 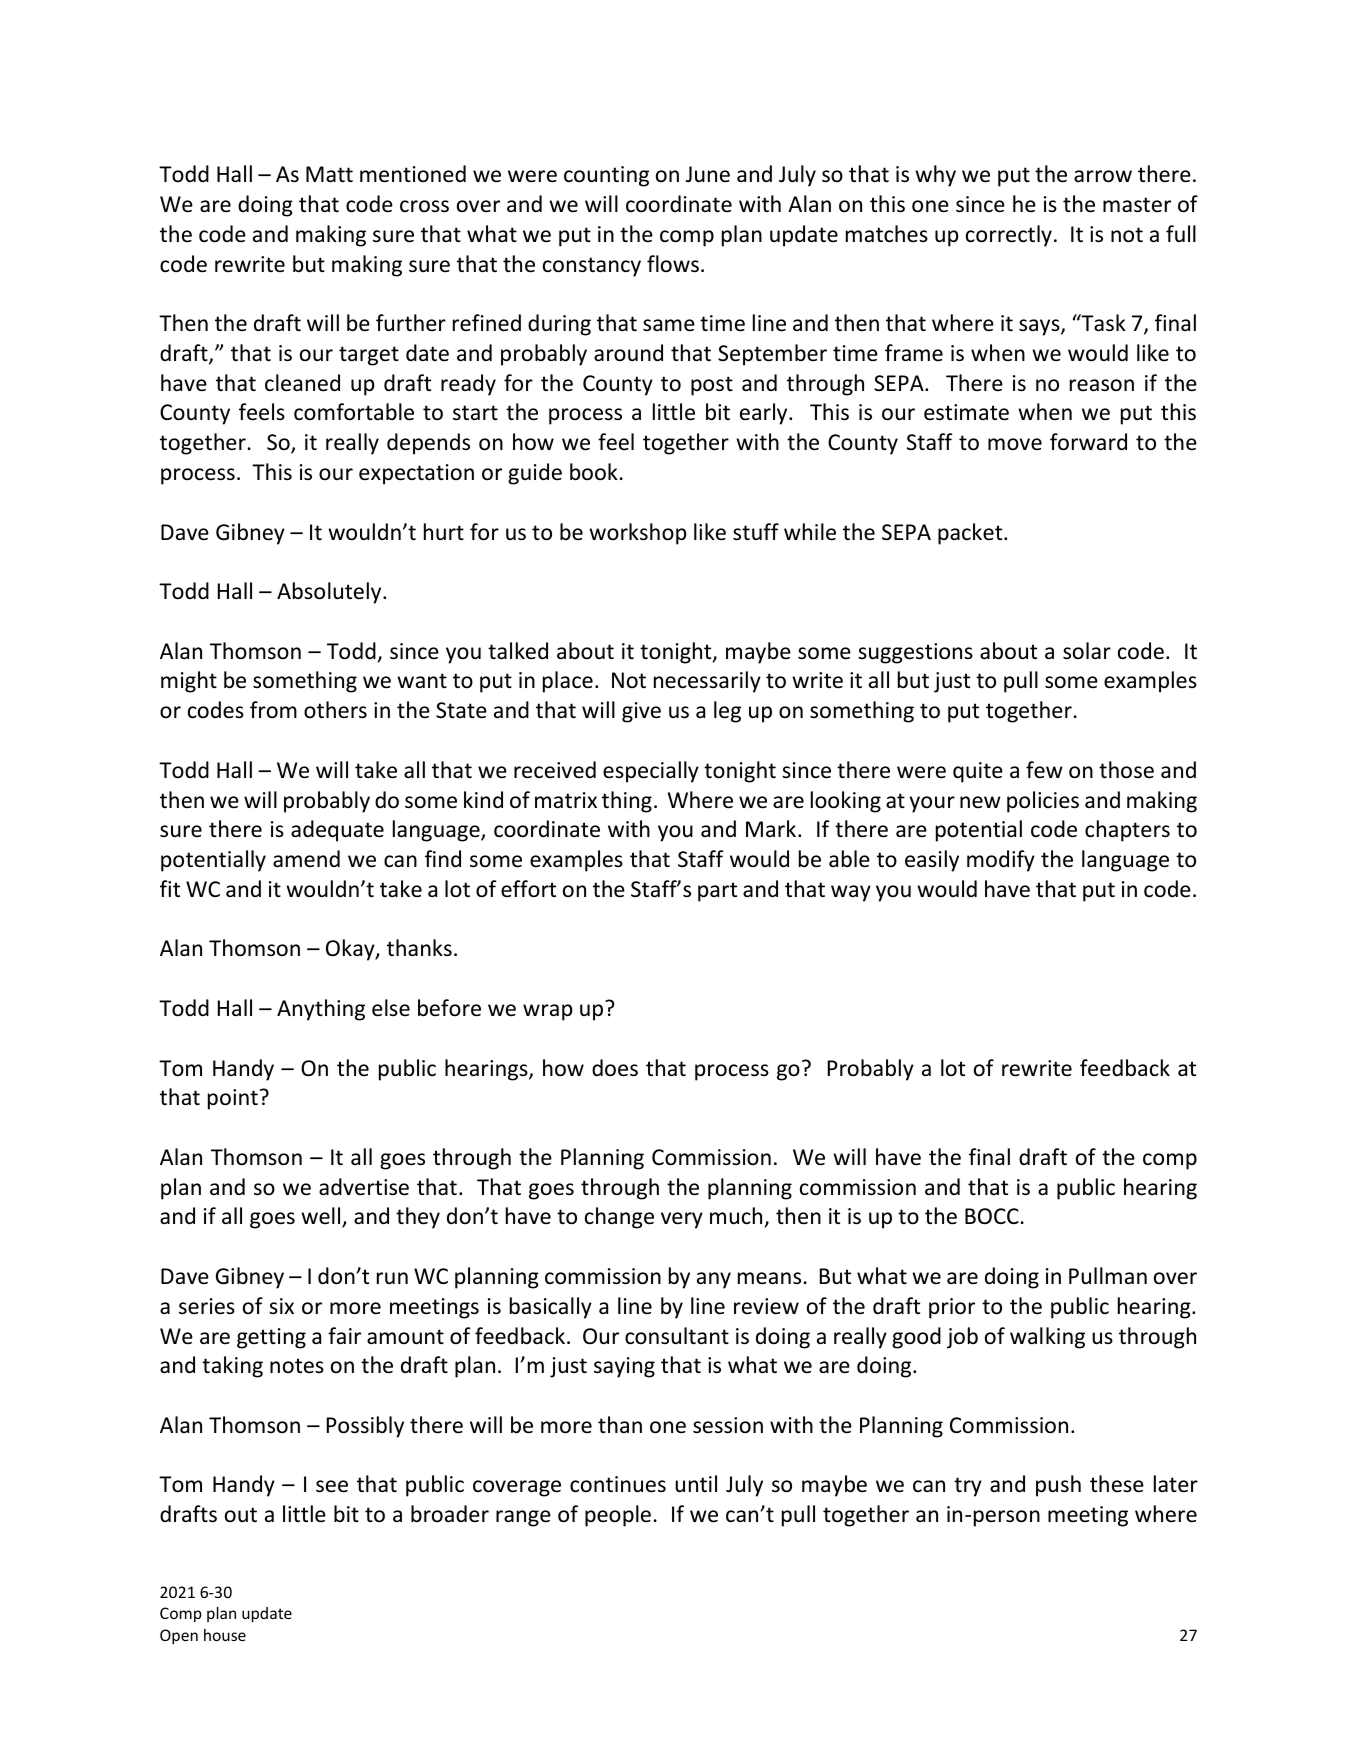 What do you see at coordinates (717, 892) in the image?
I see `part` at bounding box center [717, 892].
